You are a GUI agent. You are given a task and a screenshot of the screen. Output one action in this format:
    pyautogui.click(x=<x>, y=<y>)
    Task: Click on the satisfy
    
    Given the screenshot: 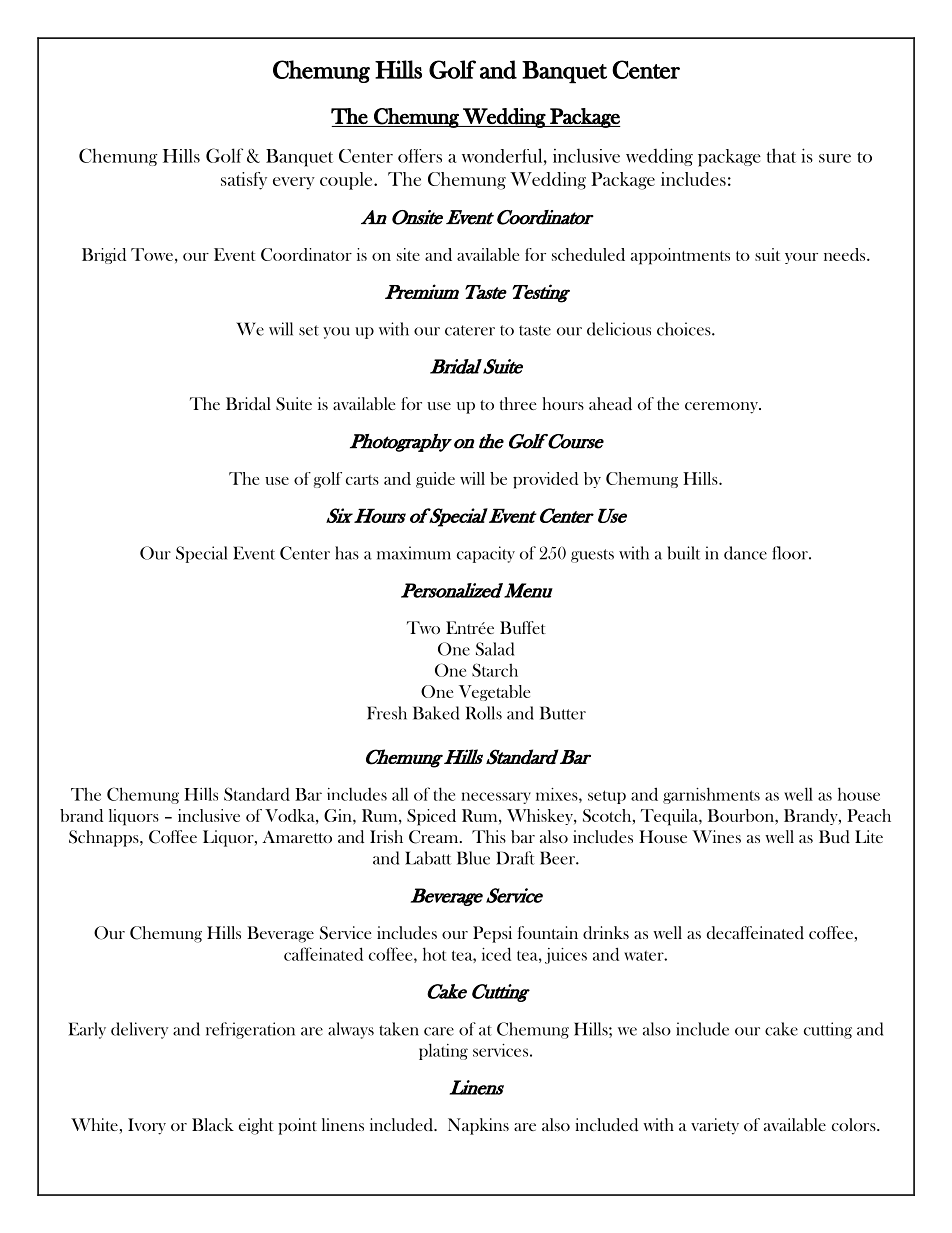 What is the action you would take?
    pyautogui.click(x=244, y=181)
